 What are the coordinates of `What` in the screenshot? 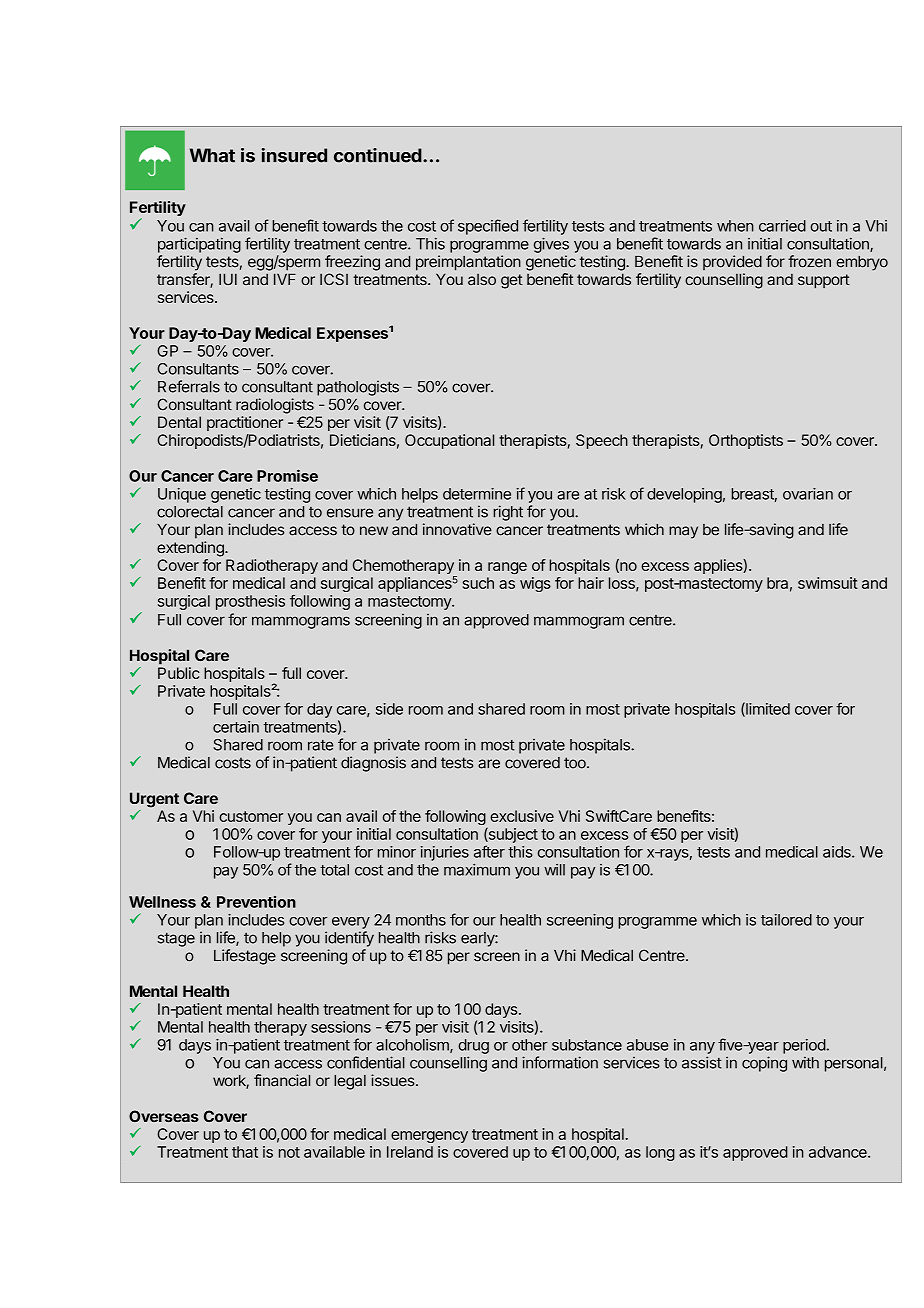 It's located at (212, 155).
